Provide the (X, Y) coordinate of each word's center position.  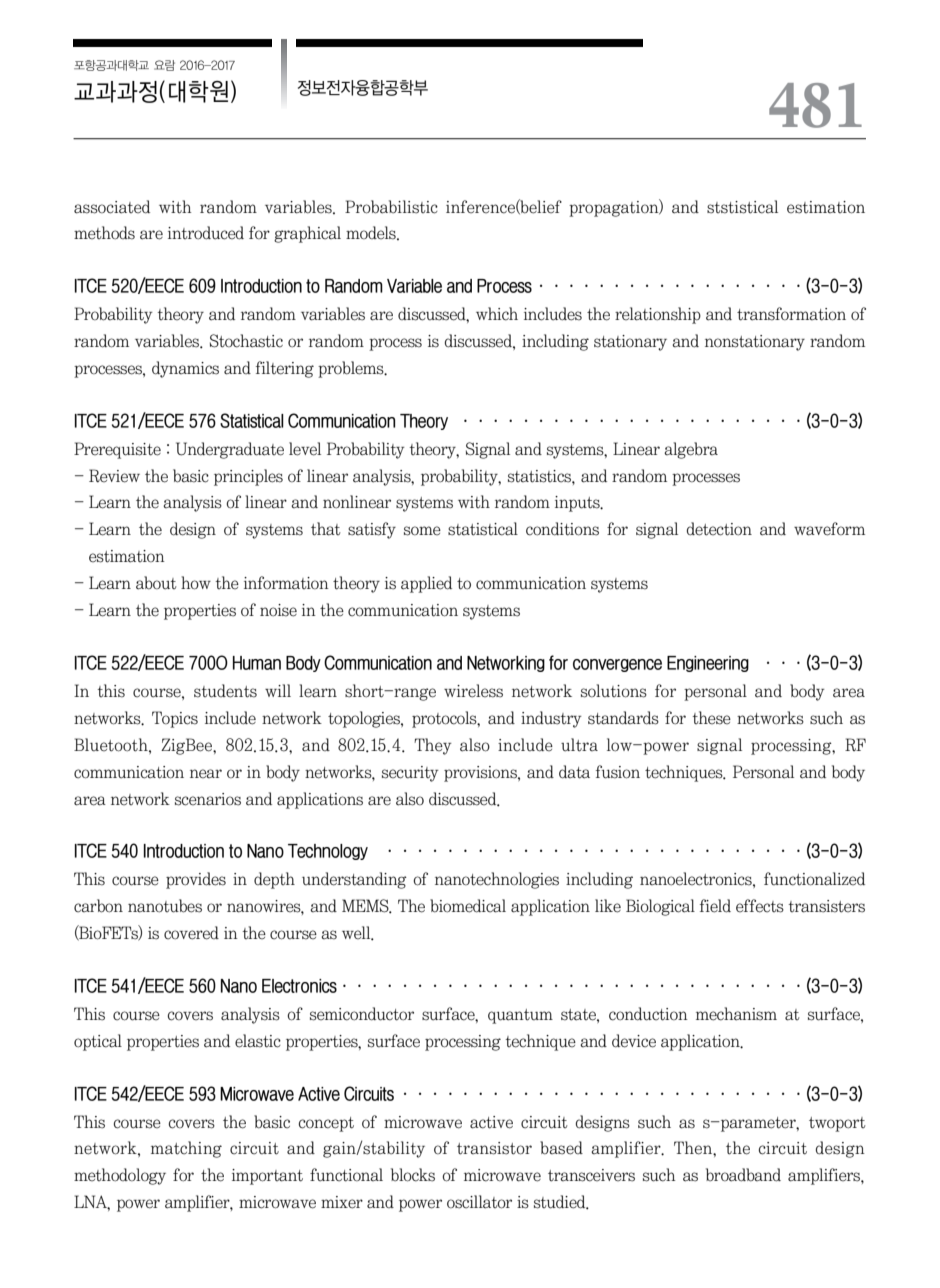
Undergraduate (230, 450)
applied (426, 584)
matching (186, 1149)
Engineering (708, 664)
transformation (791, 314)
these (711, 718)
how (196, 583)
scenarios (208, 799)
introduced (206, 233)
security (410, 774)
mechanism (736, 1014)
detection (719, 529)
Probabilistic (391, 207)
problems (352, 369)
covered (191, 933)
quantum (520, 1016)
